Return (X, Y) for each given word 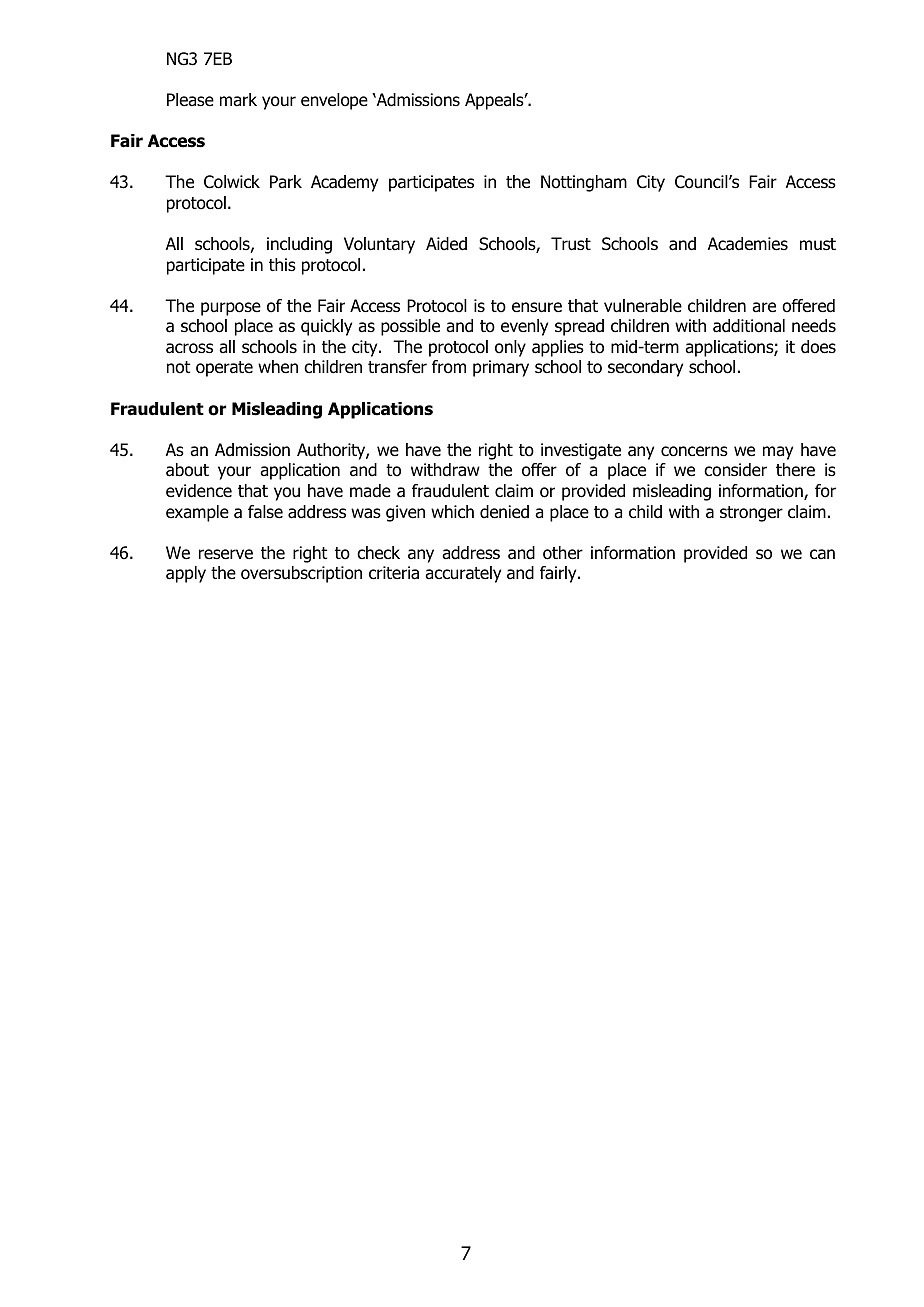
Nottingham (584, 183)
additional (749, 326)
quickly (326, 327)
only (510, 348)
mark (238, 100)
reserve (226, 554)
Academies (748, 244)
